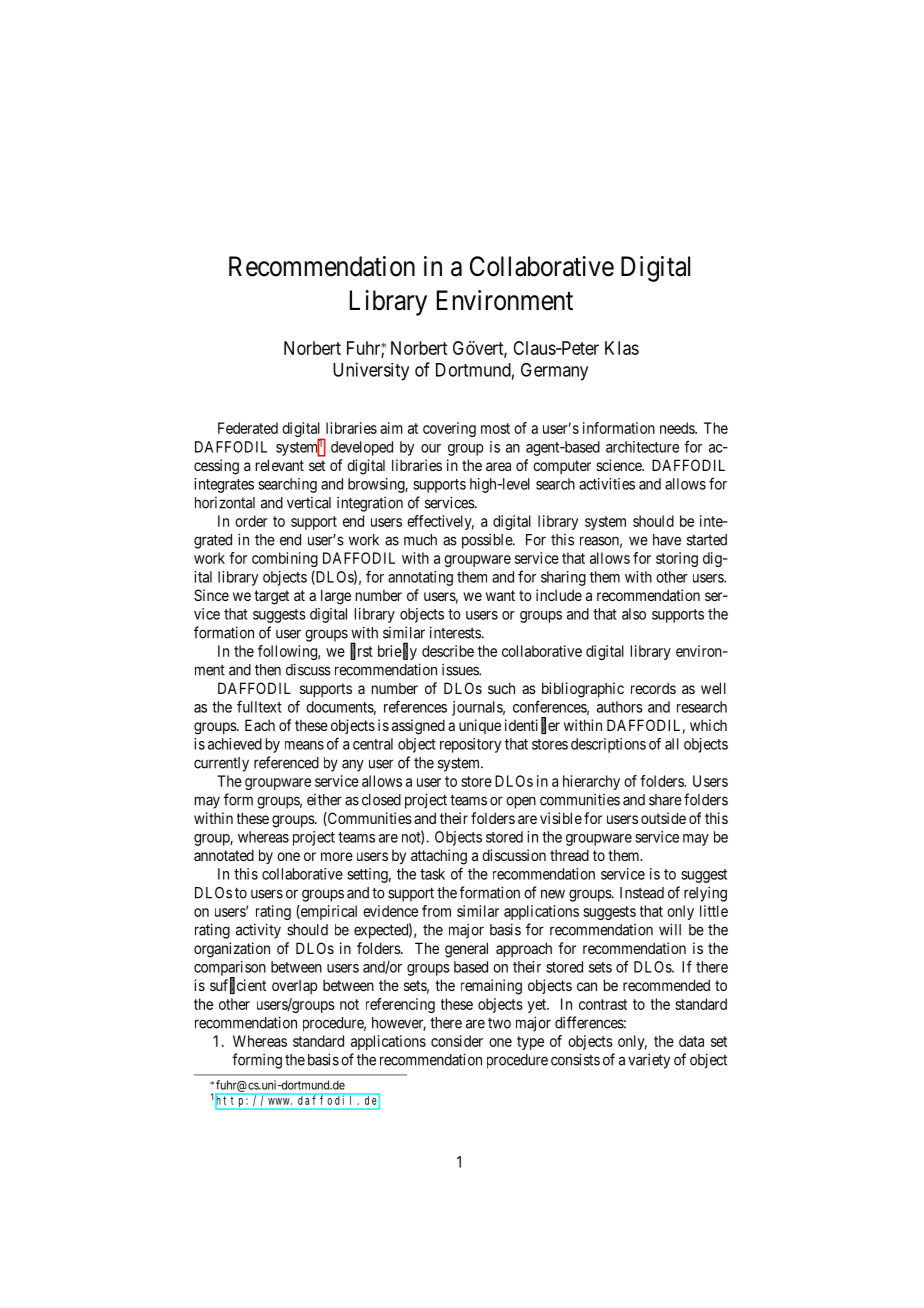  Describe the element at coordinates (480, 726) in the screenshot. I see `unique` at that location.
